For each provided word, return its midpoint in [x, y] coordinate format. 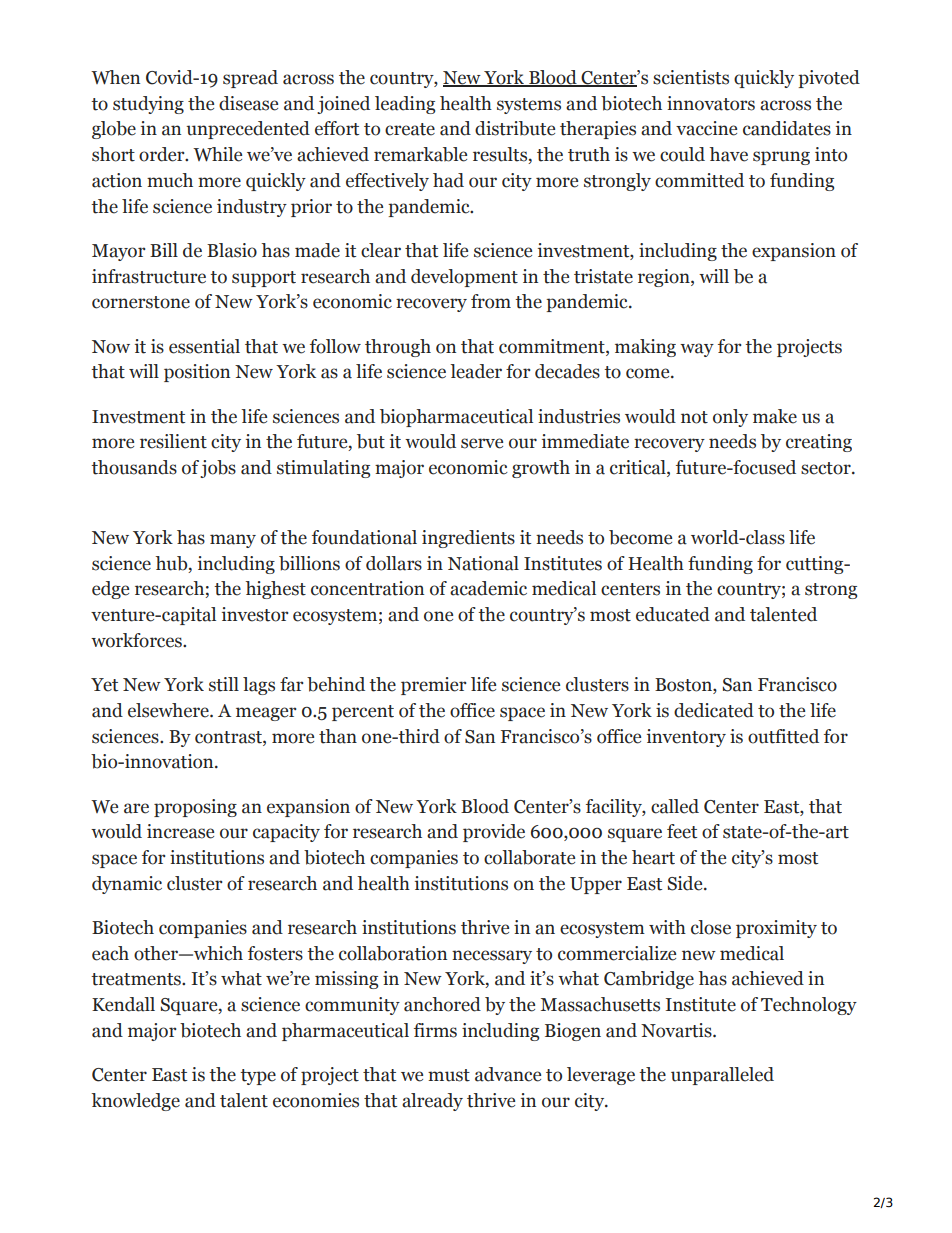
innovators [711, 103]
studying [148, 105]
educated [673, 614]
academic [488, 588]
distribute [515, 128]
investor [255, 614]
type [258, 1077]
